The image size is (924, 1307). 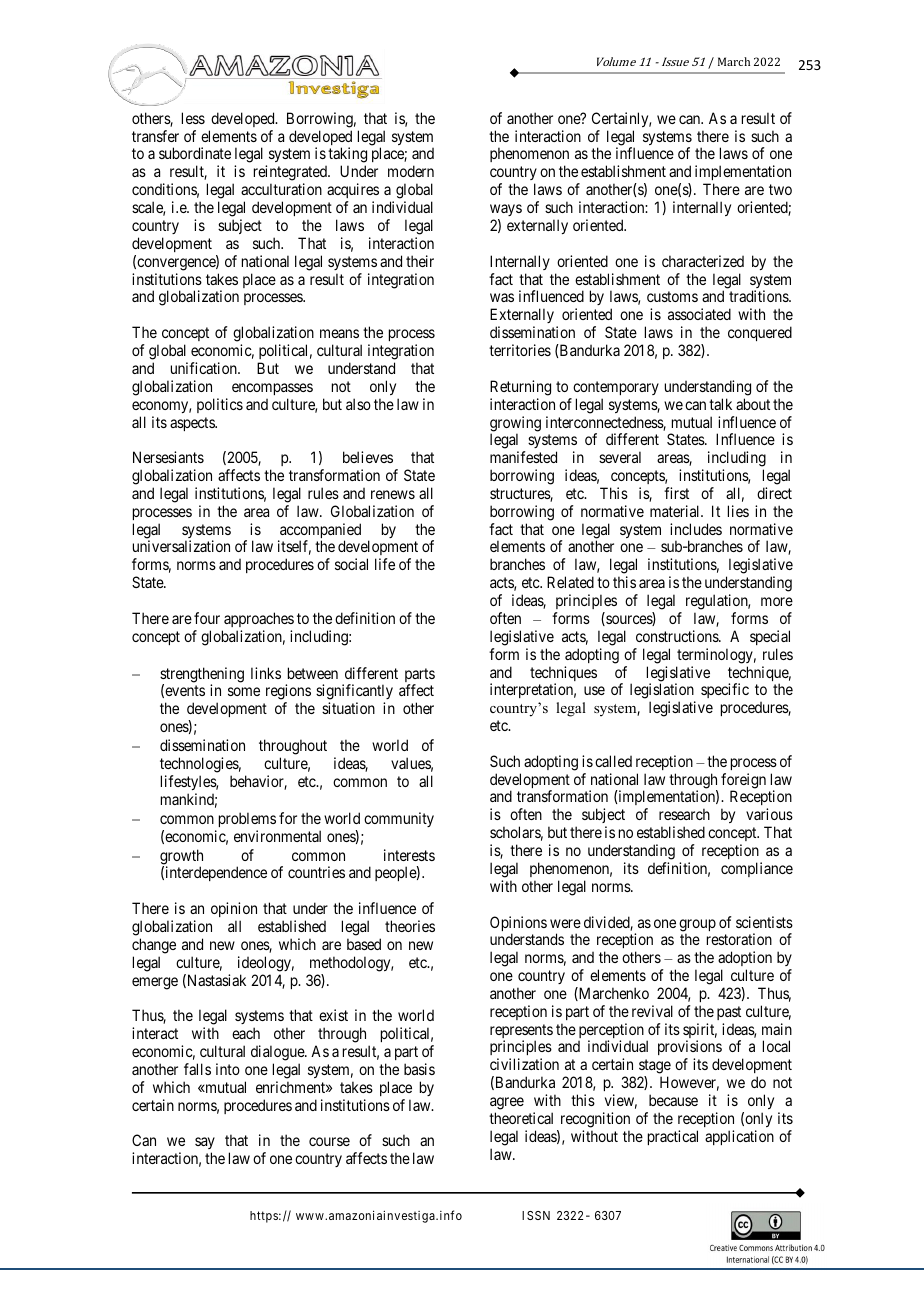 What do you see at coordinates (205, 1145) in the screenshot?
I see `say` at bounding box center [205, 1145].
